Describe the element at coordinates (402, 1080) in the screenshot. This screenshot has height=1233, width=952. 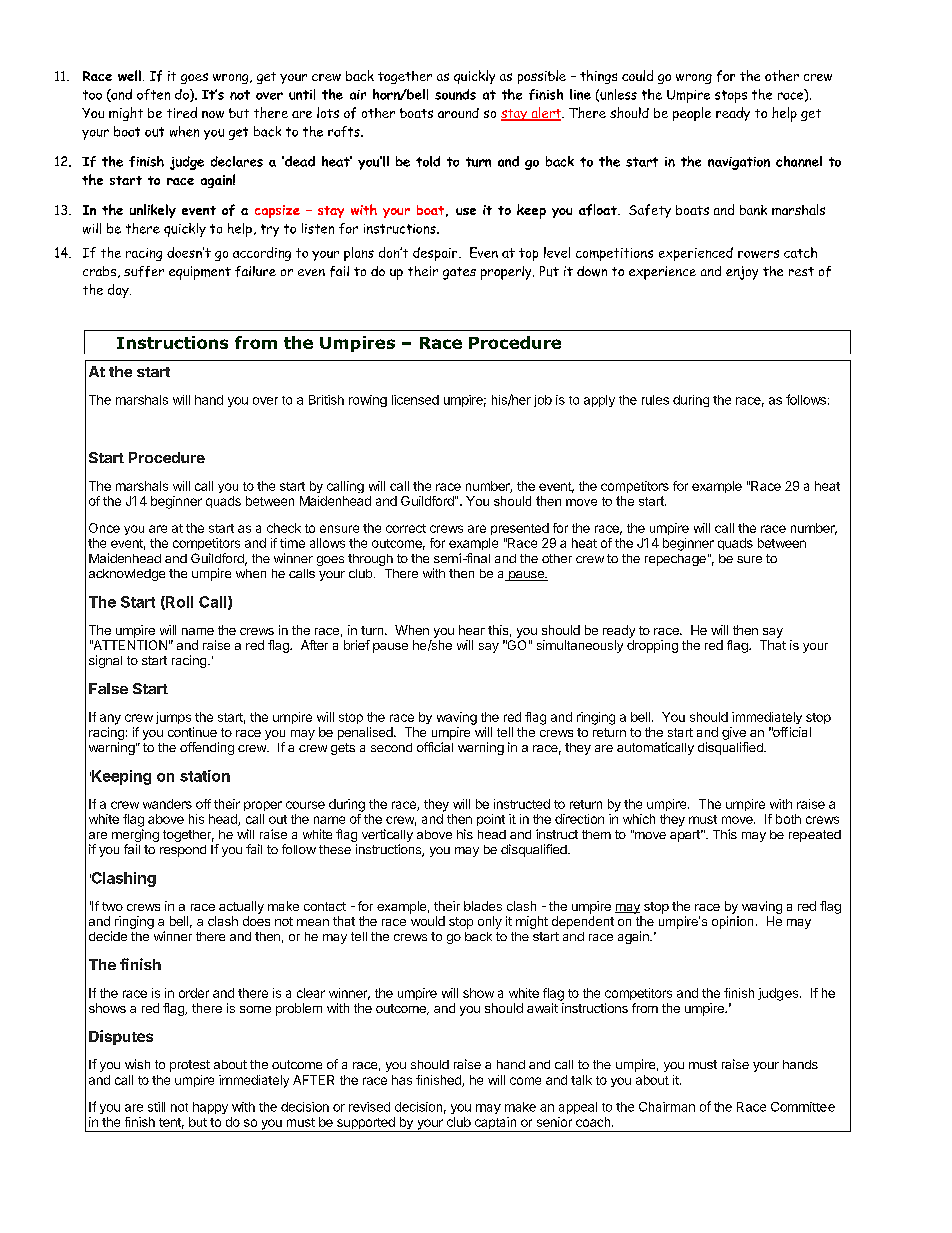
I see `has` at that location.
